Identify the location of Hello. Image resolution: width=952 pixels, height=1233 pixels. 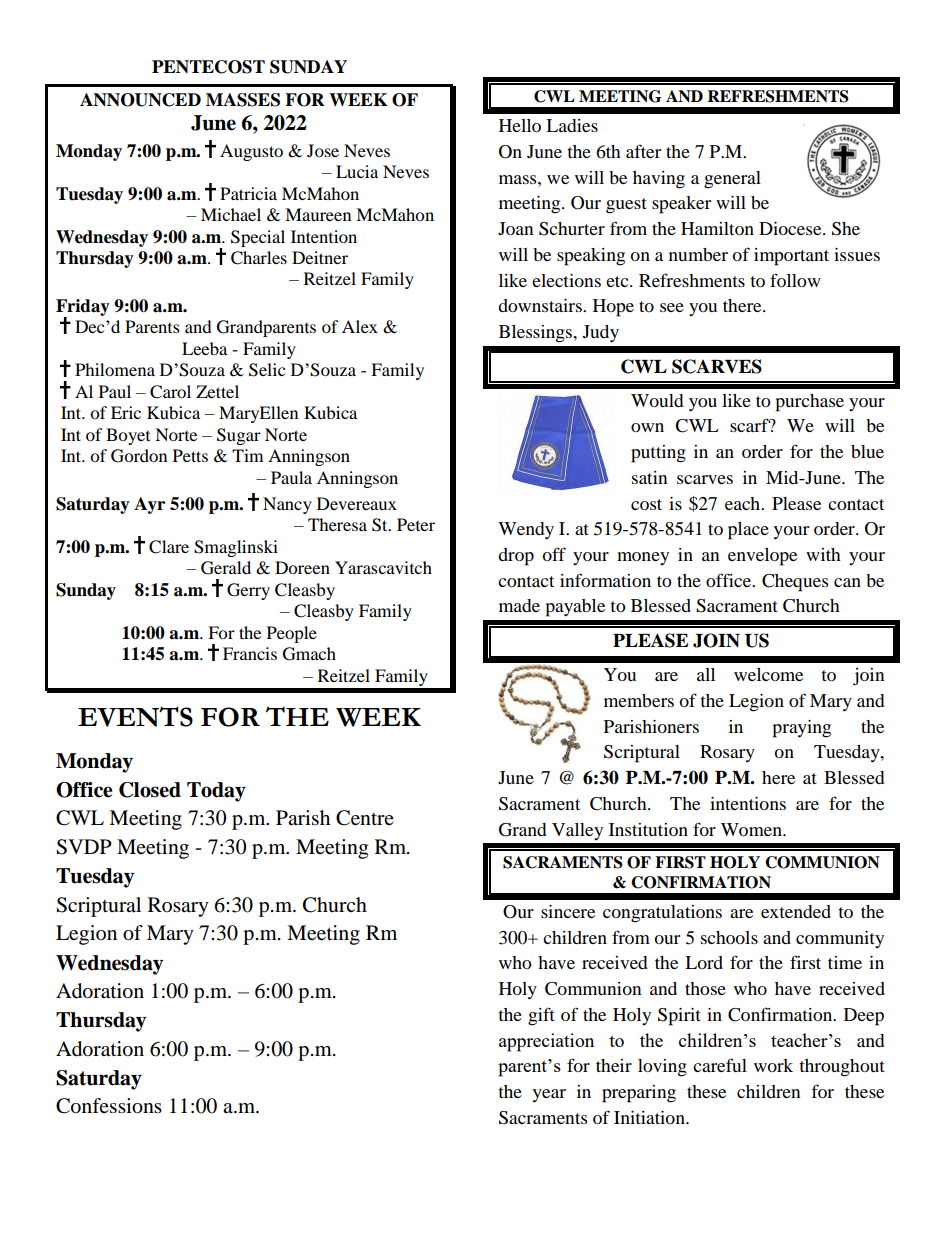
(520, 125).
